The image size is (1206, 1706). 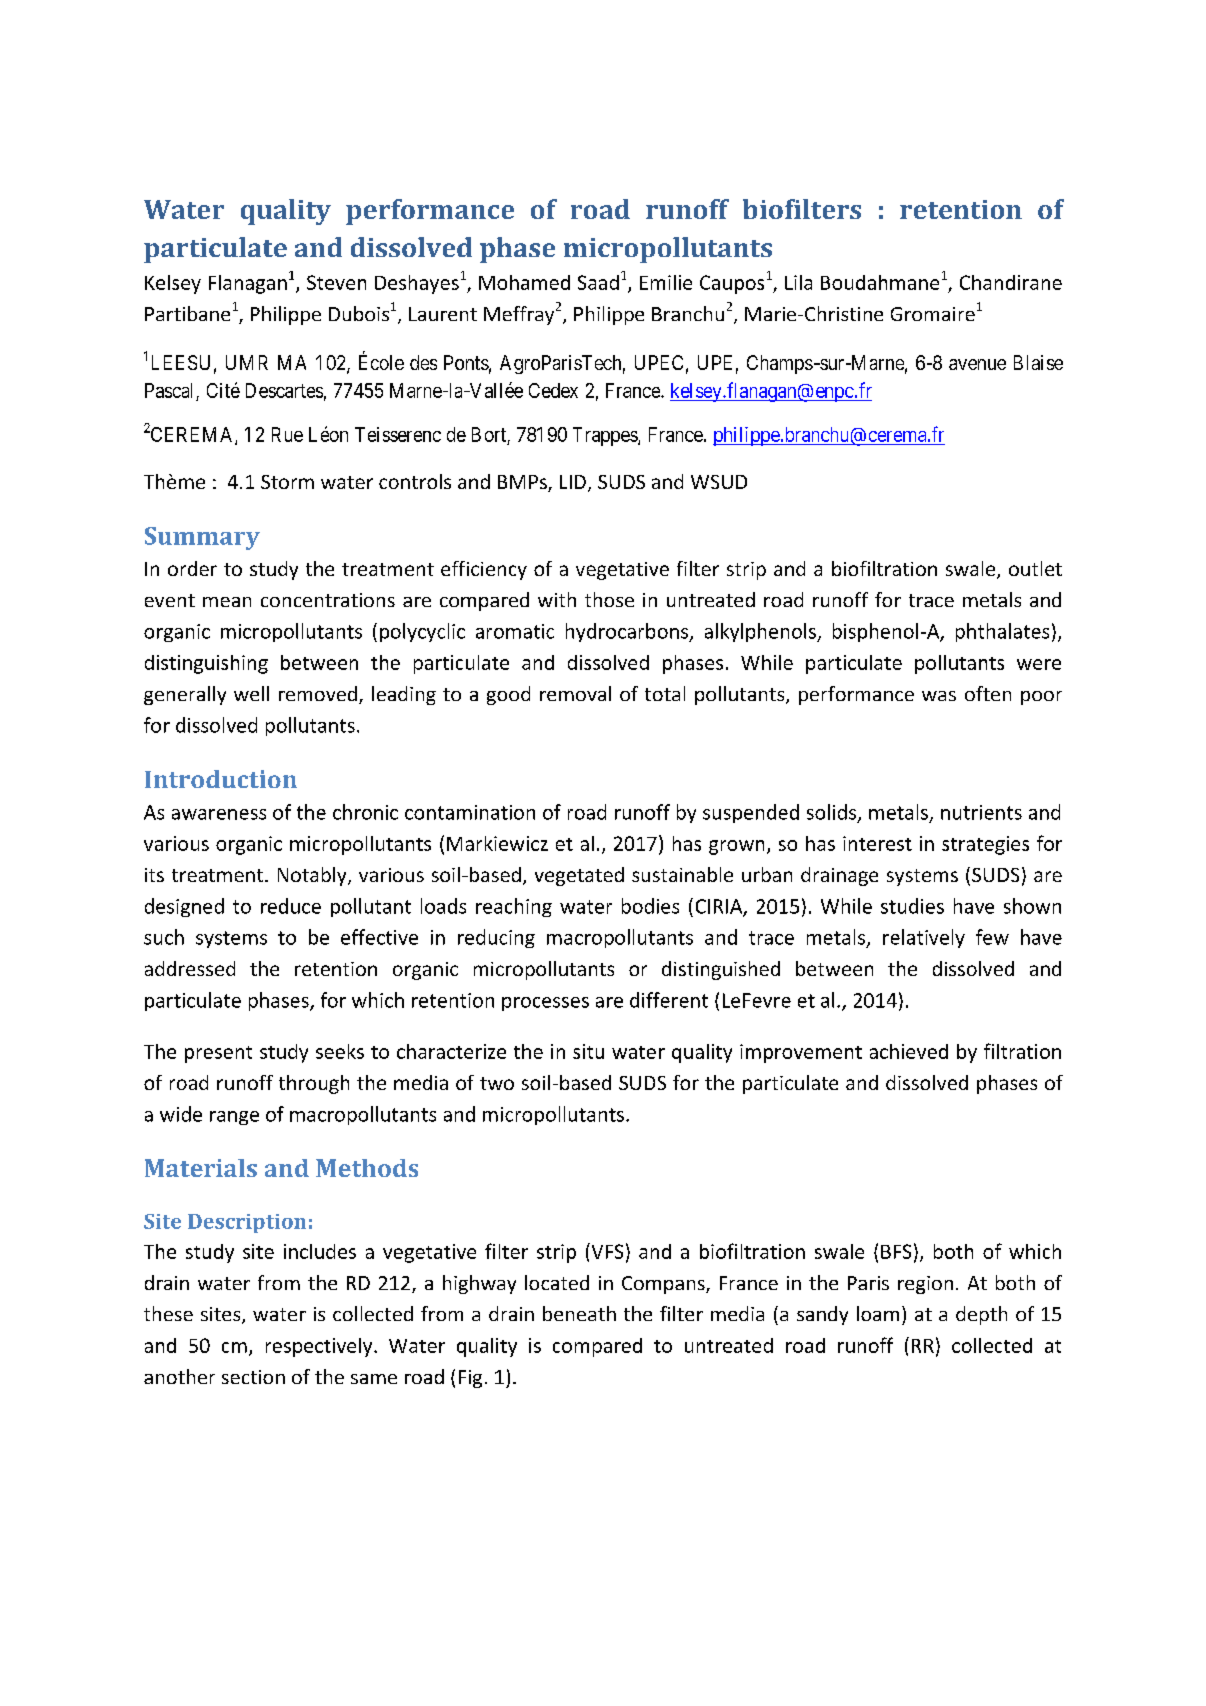 I want to click on distinguishing, so click(x=206, y=664).
